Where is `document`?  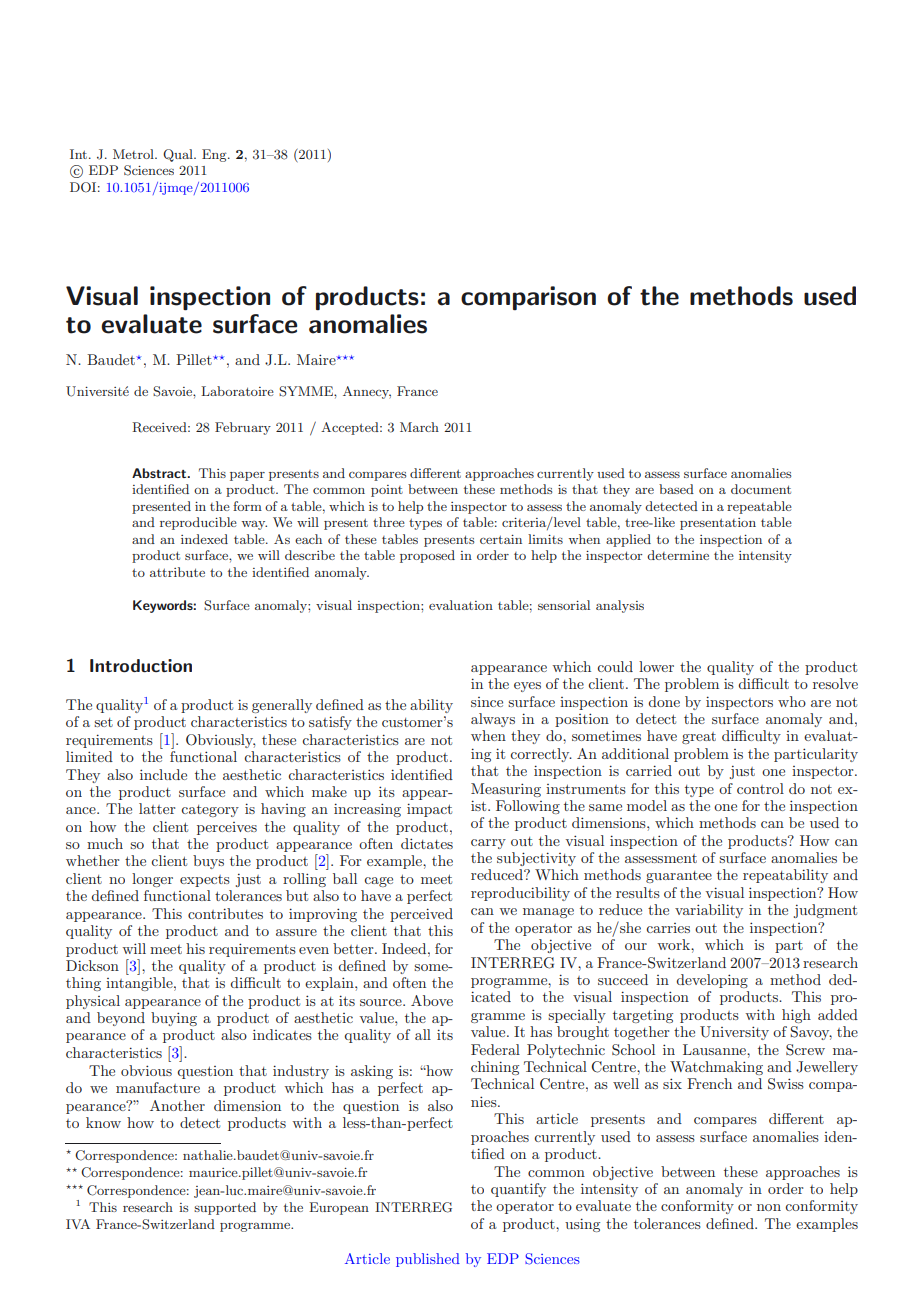 document is located at coordinates (761, 489).
